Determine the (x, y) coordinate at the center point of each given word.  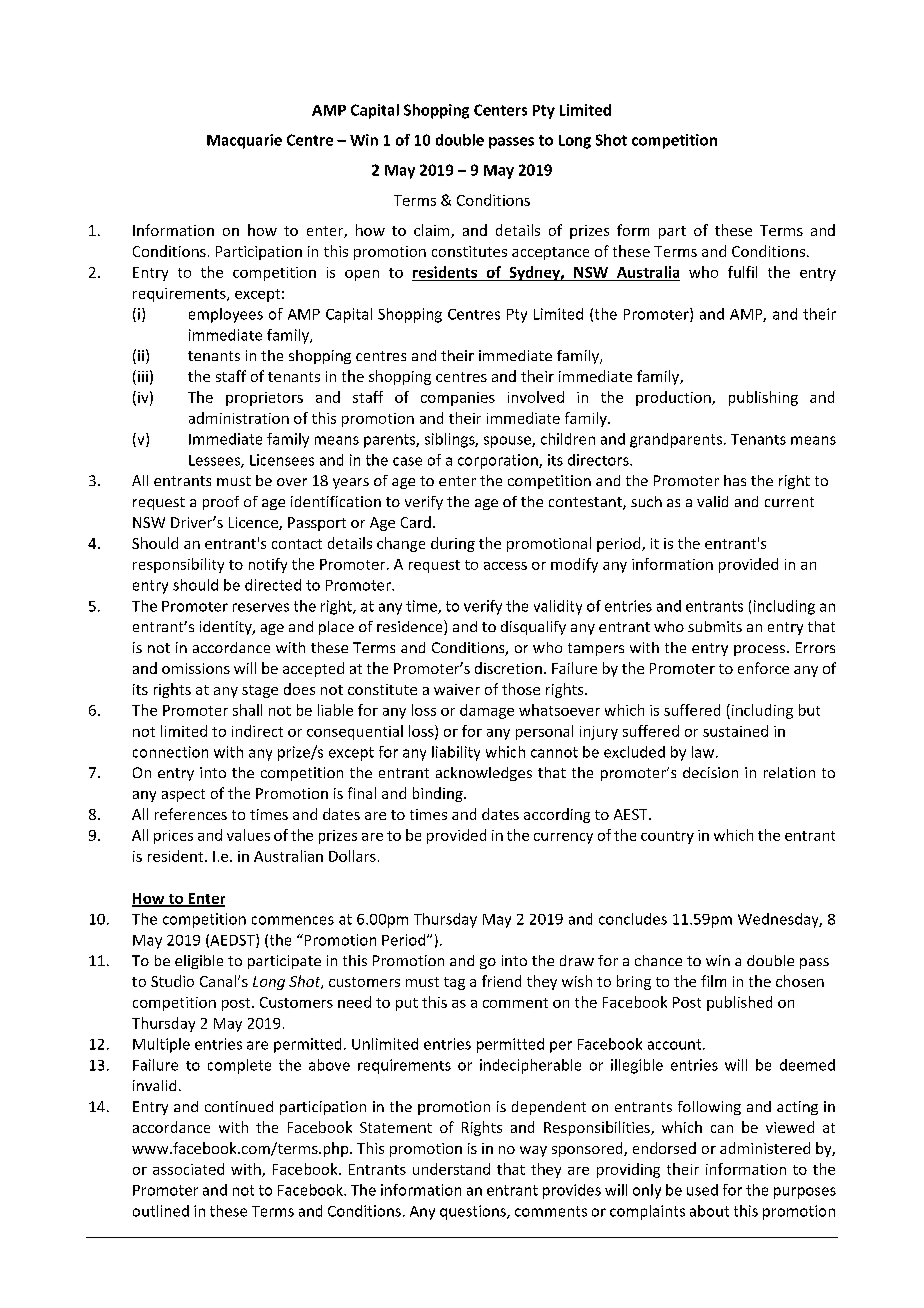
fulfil (742, 272)
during (453, 544)
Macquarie (244, 141)
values (248, 835)
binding (439, 794)
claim (433, 231)
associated (188, 1169)
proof (221, 503)
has (735, 480)
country (667, 837)
